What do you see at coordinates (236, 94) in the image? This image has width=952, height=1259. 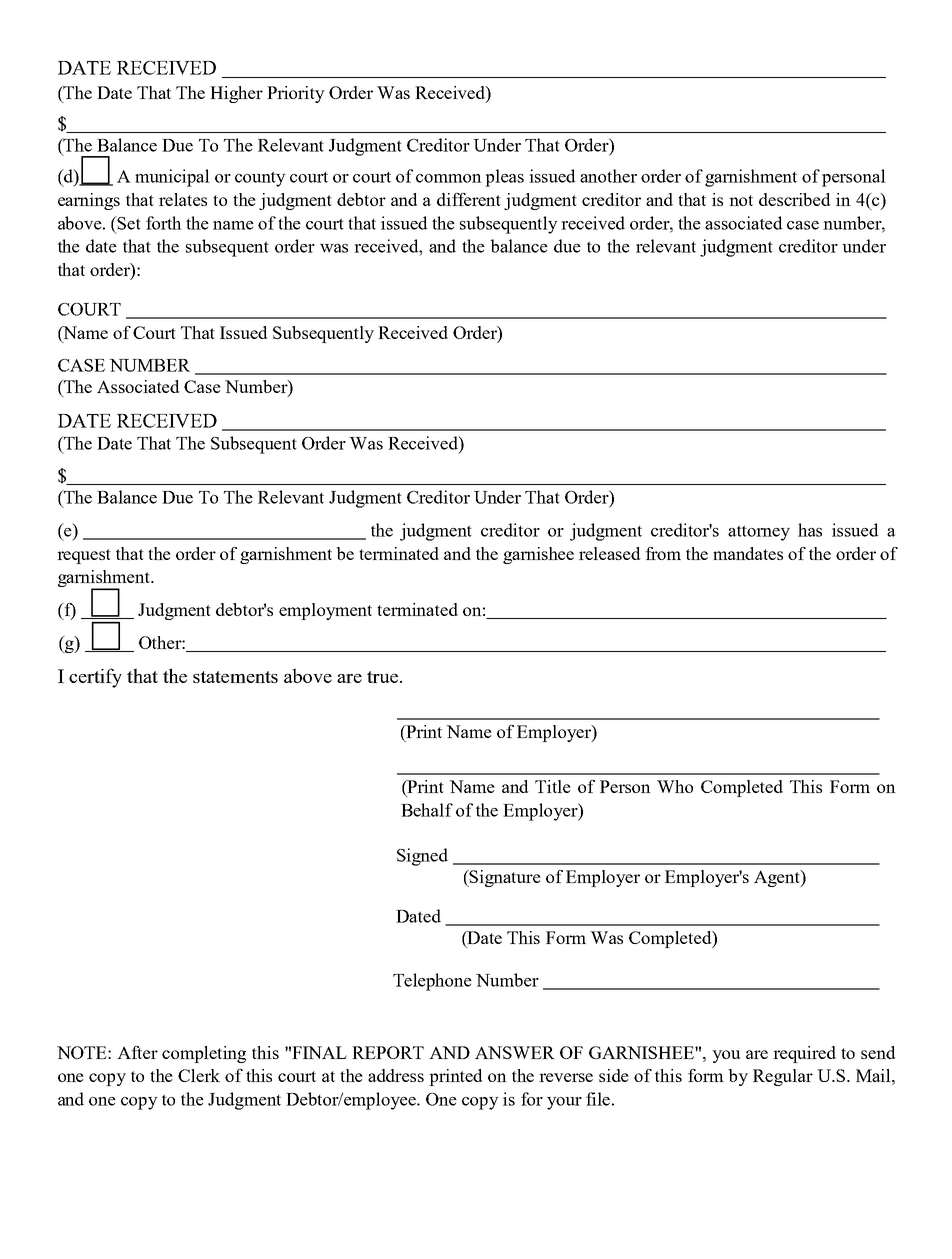 I see `Higher` at bounding box center [236, 94].
